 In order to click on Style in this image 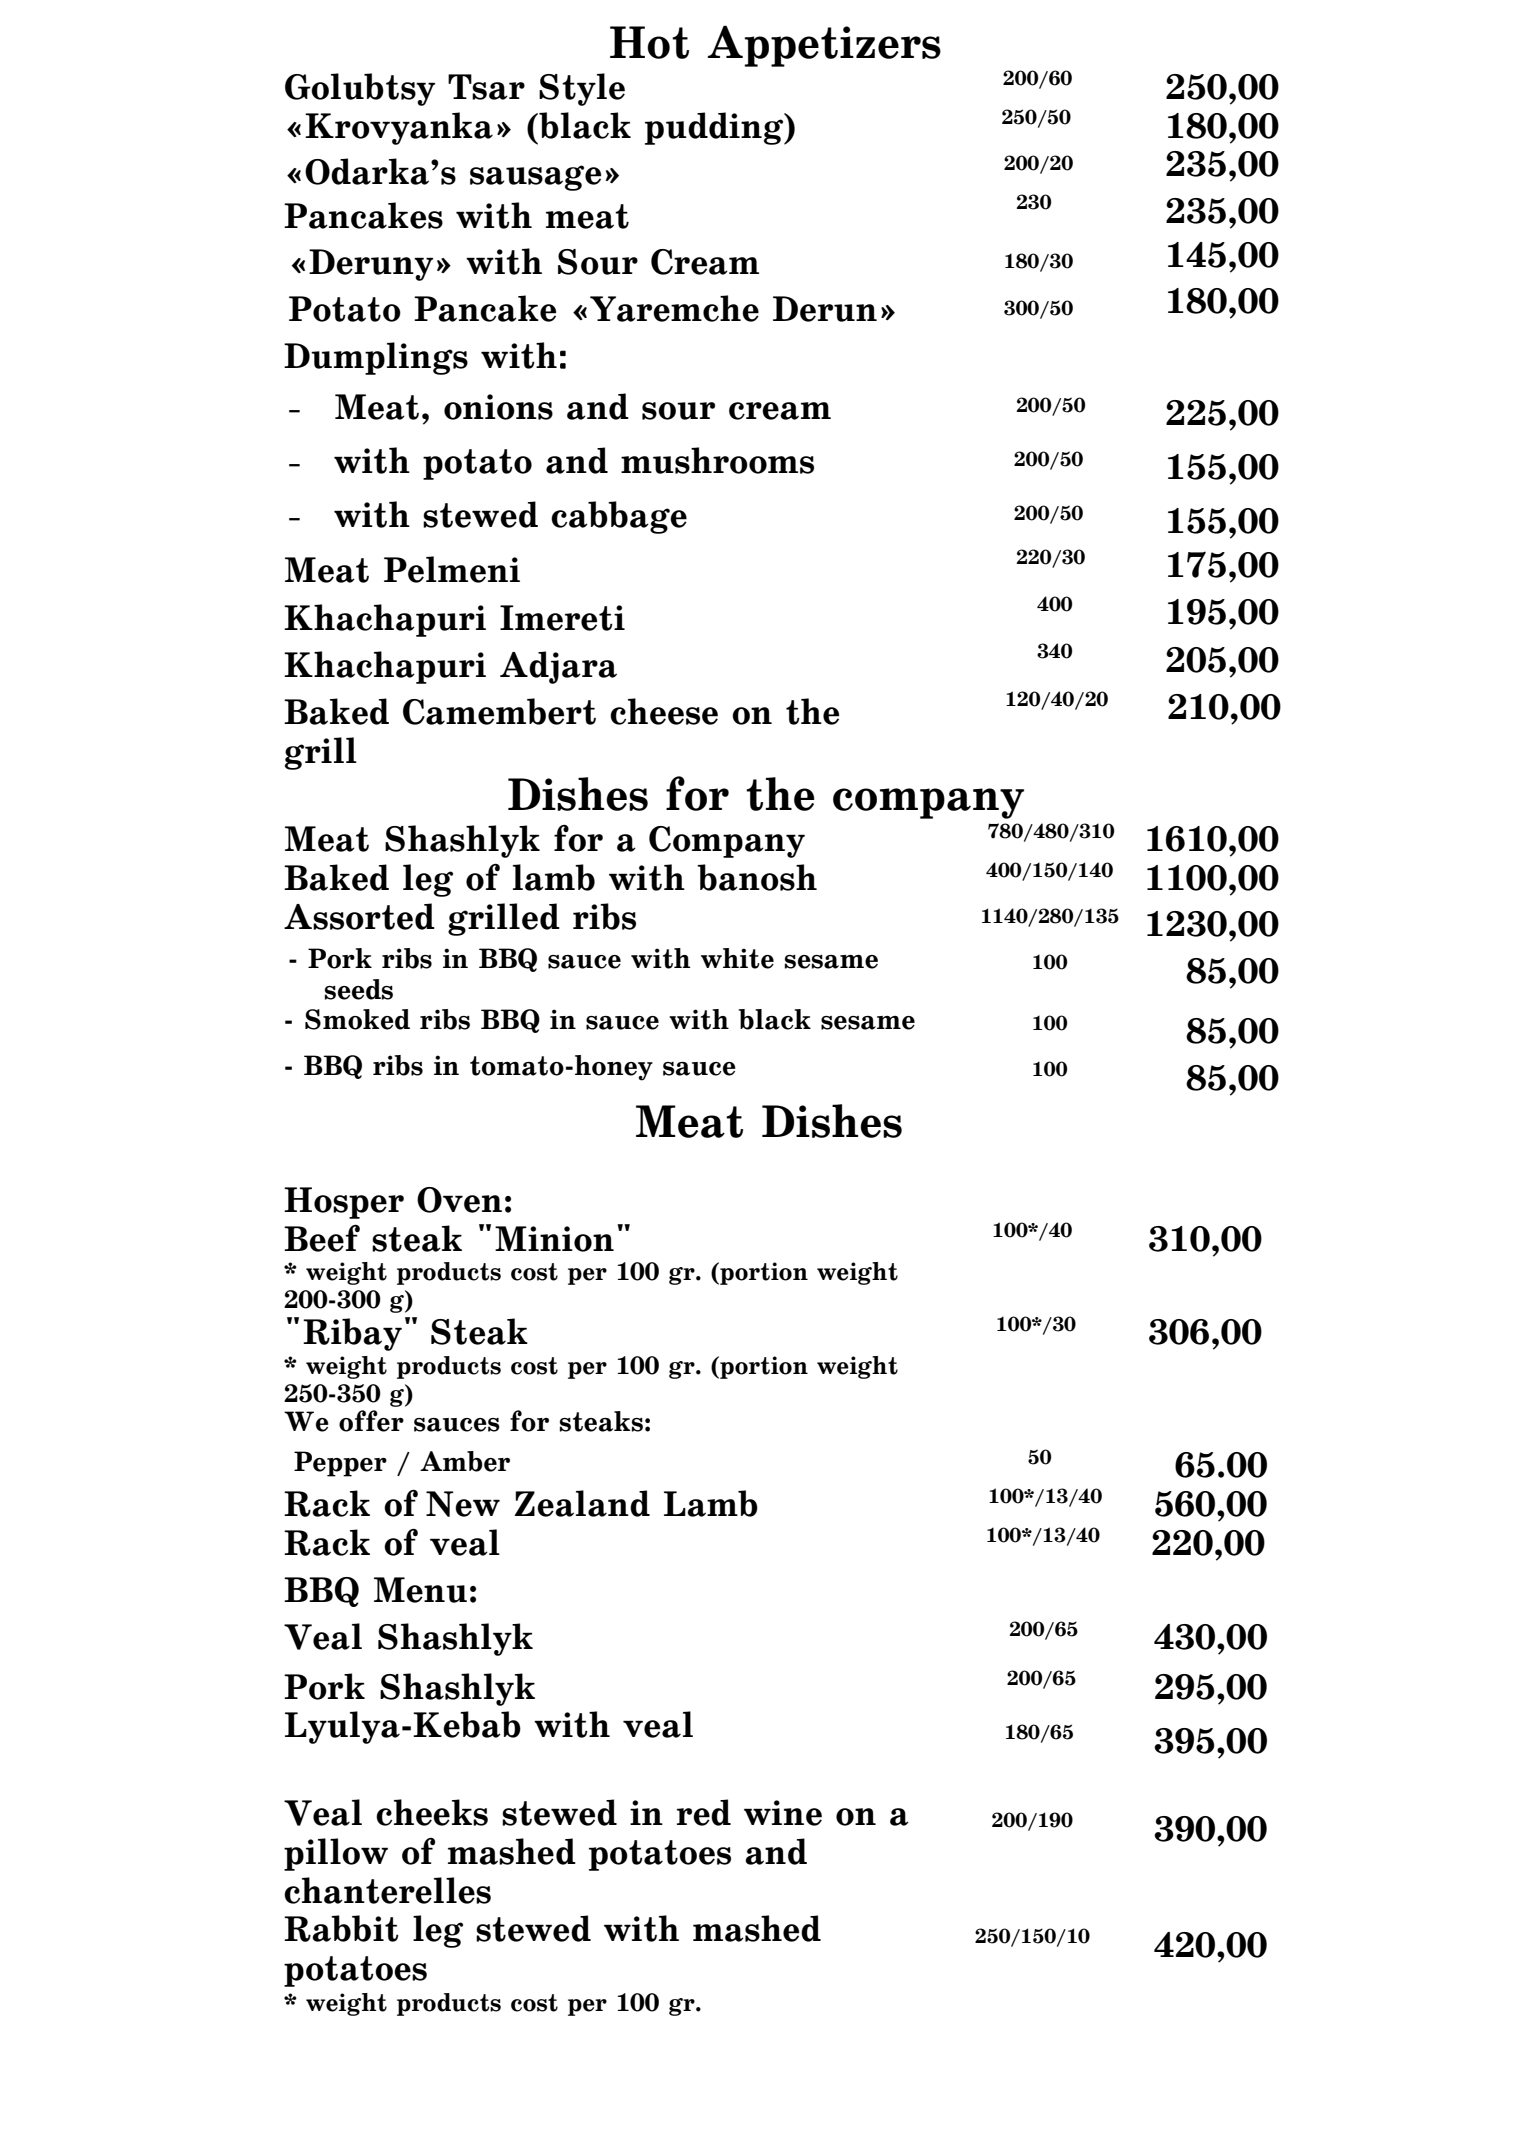, I will do `click(582, 89)`.
